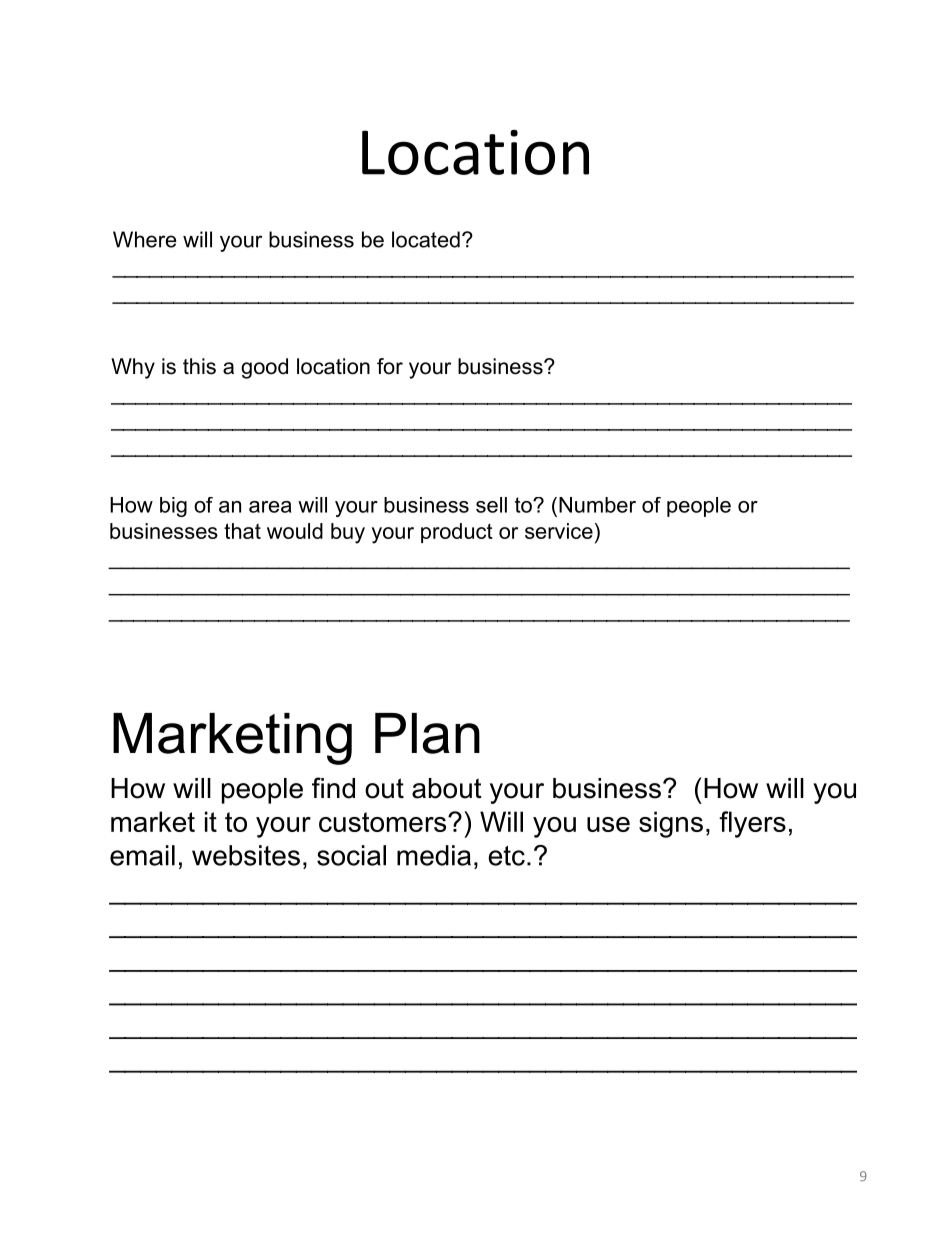 Image resolution: width=952 pixels, height=1233 pixels. What do you see at coordinates (559, 531) in the document?
I see `service` at bounding box center [559, 531].
